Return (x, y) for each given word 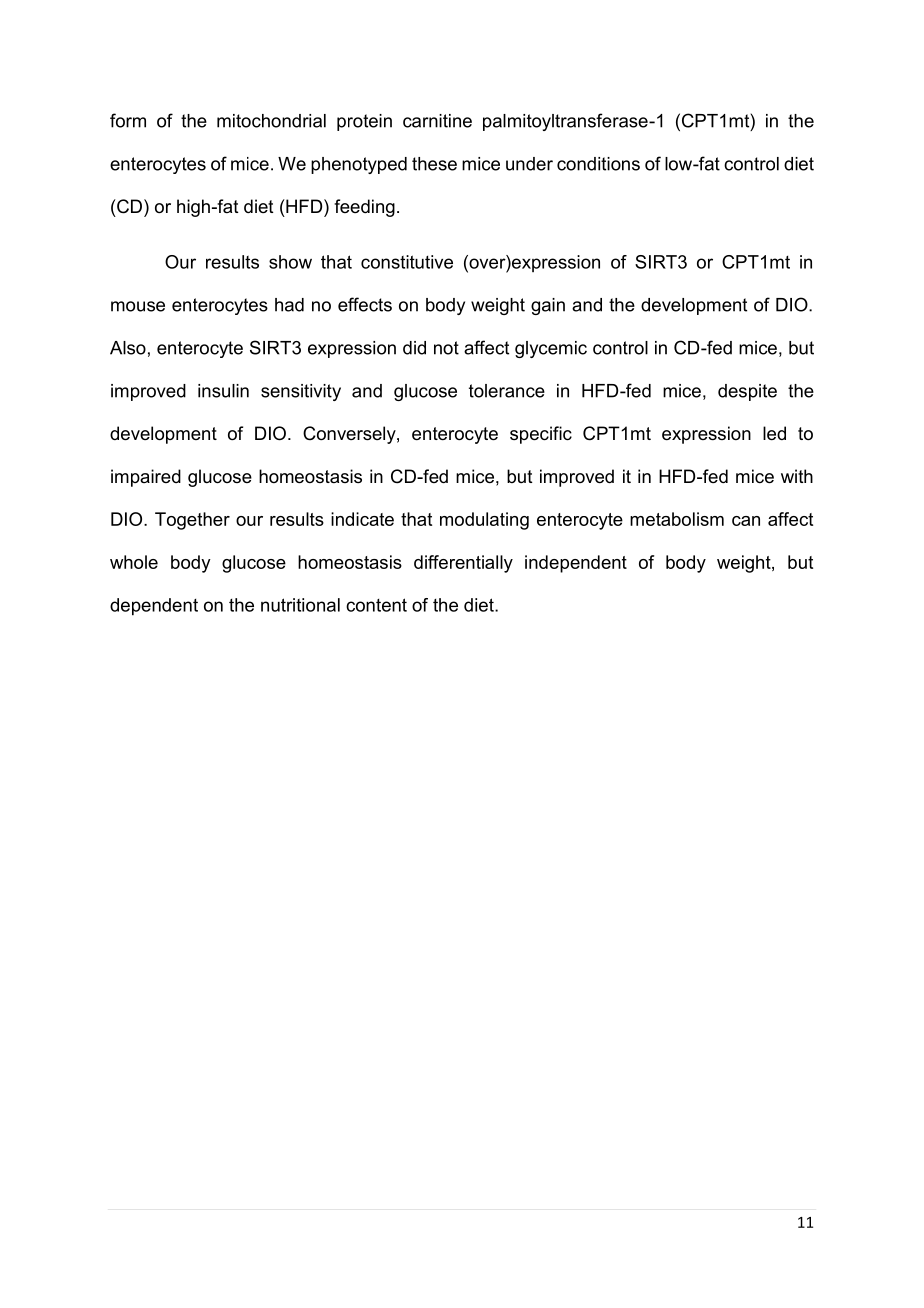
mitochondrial (271, 121)
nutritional (300, 605)
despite (747, 392)
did (414, 348)
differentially (463, 564)
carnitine (437, 121)
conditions (598, 164)
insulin (223, 391)
